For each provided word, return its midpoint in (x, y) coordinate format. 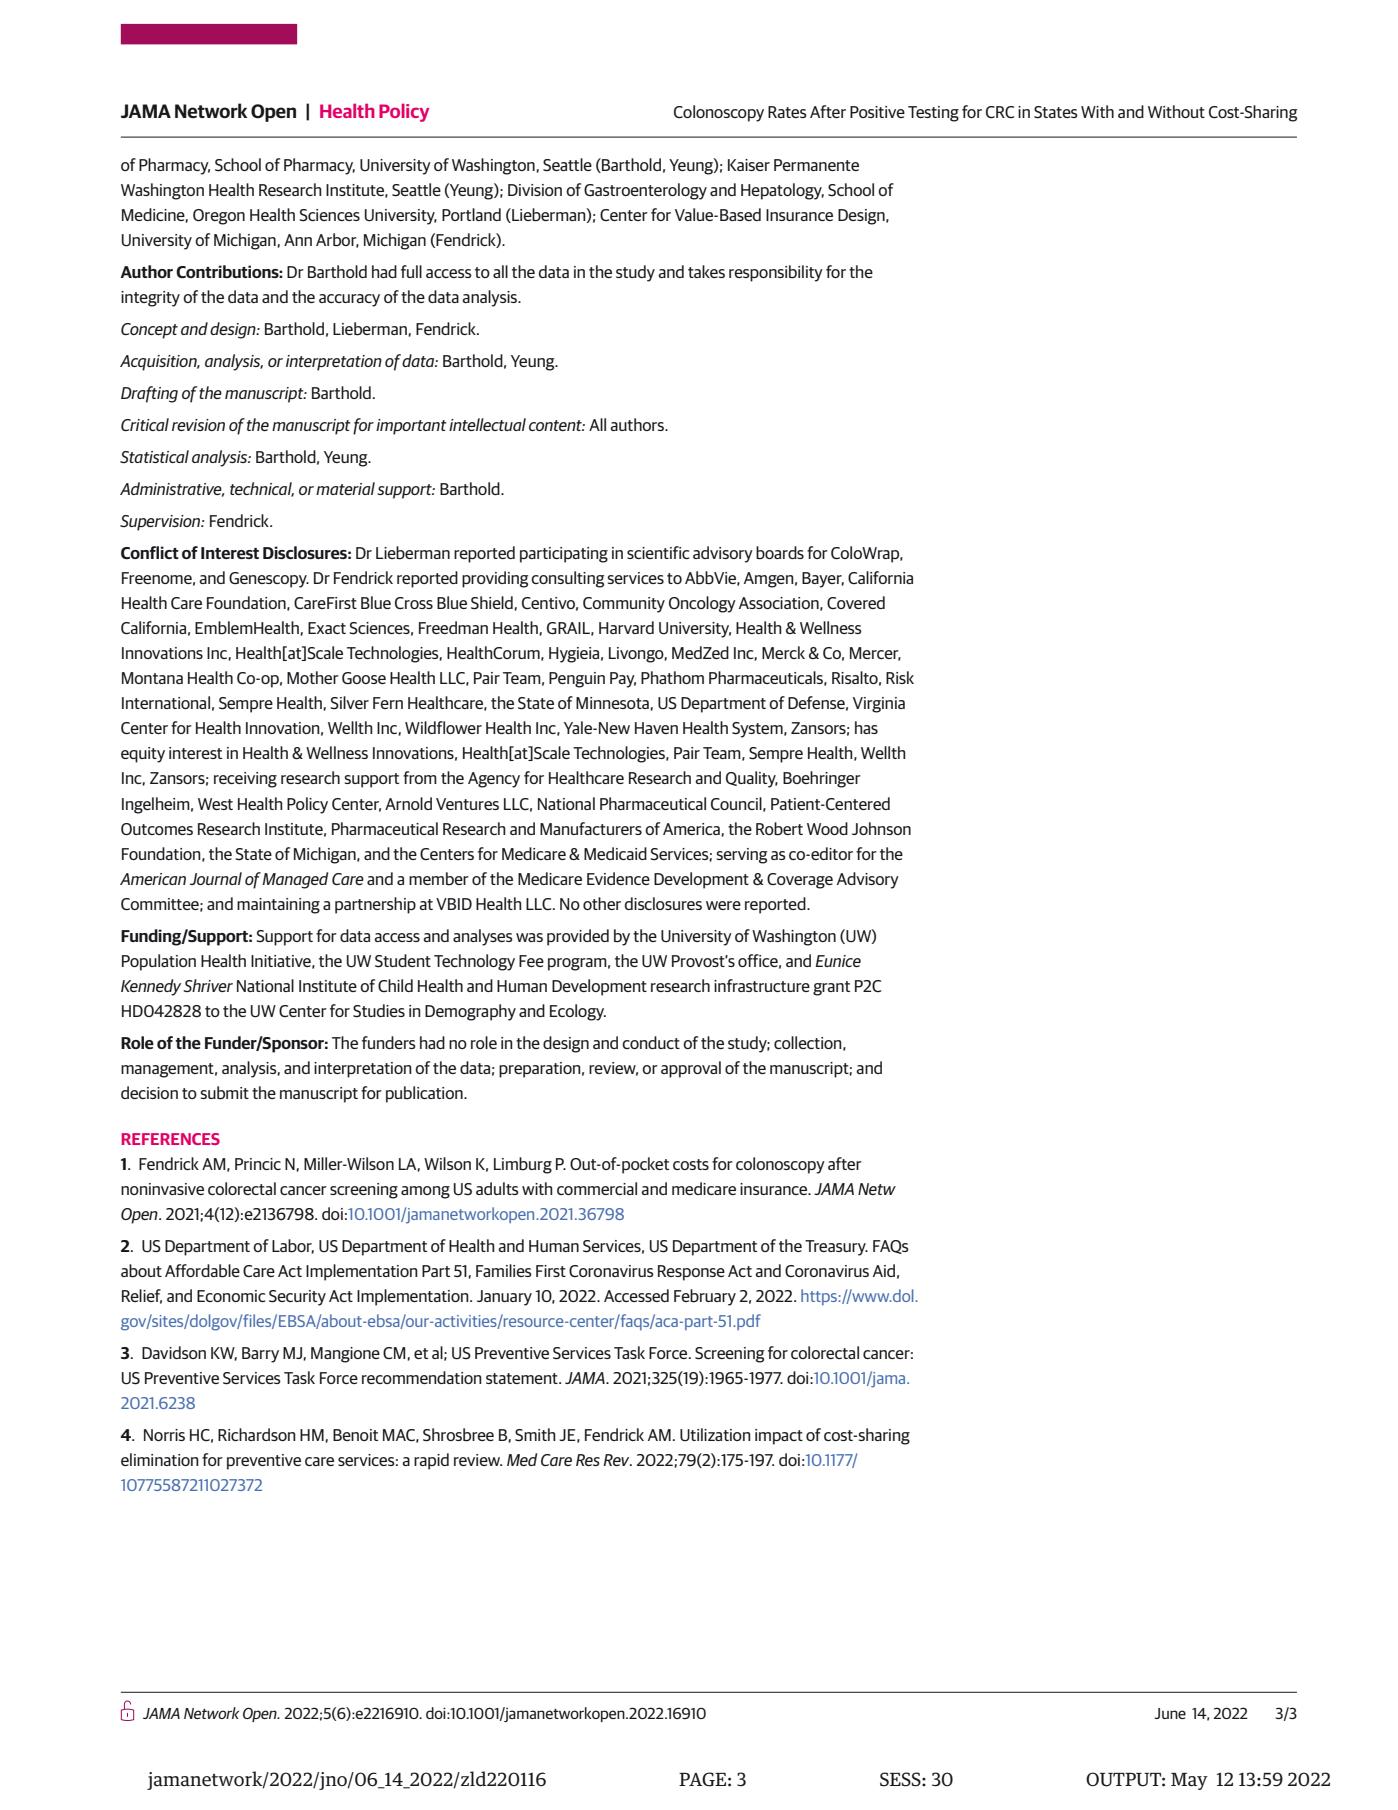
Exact (327, 628)
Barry (260, 1355)
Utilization (715, 1435)
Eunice (838, 961)
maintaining (278, 906)
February (705, 1297)
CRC (1000, 112)
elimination (160, 1459)
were (723, 905)
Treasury (836, 1248)
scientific (658, 552)
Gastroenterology (645, 191)
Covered (856, 602)
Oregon (219, 217)
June (1170, 1713)
